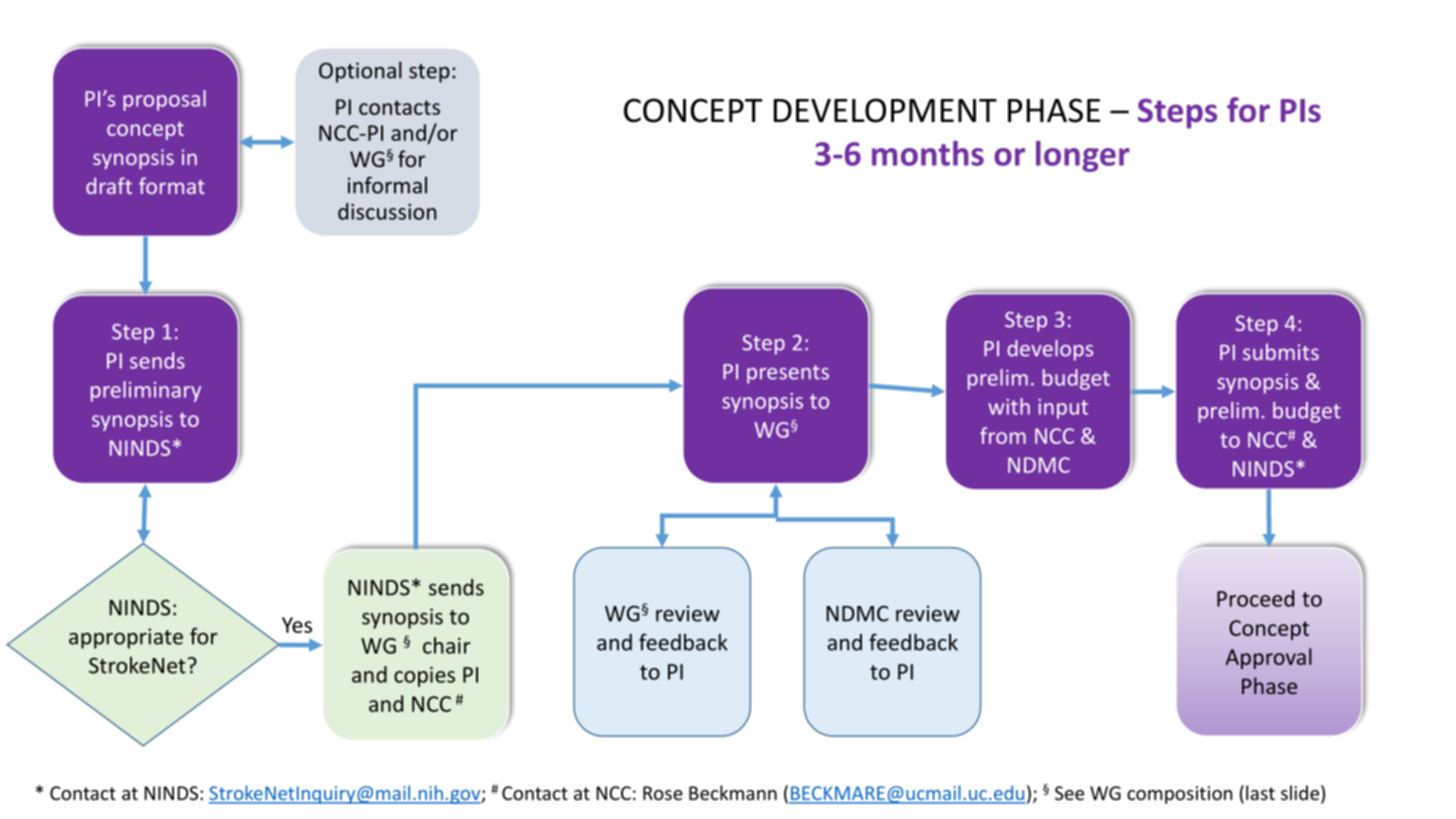  Describe the element at coordinates (1255, 598) in the document. I see `Proceed` at that location.
